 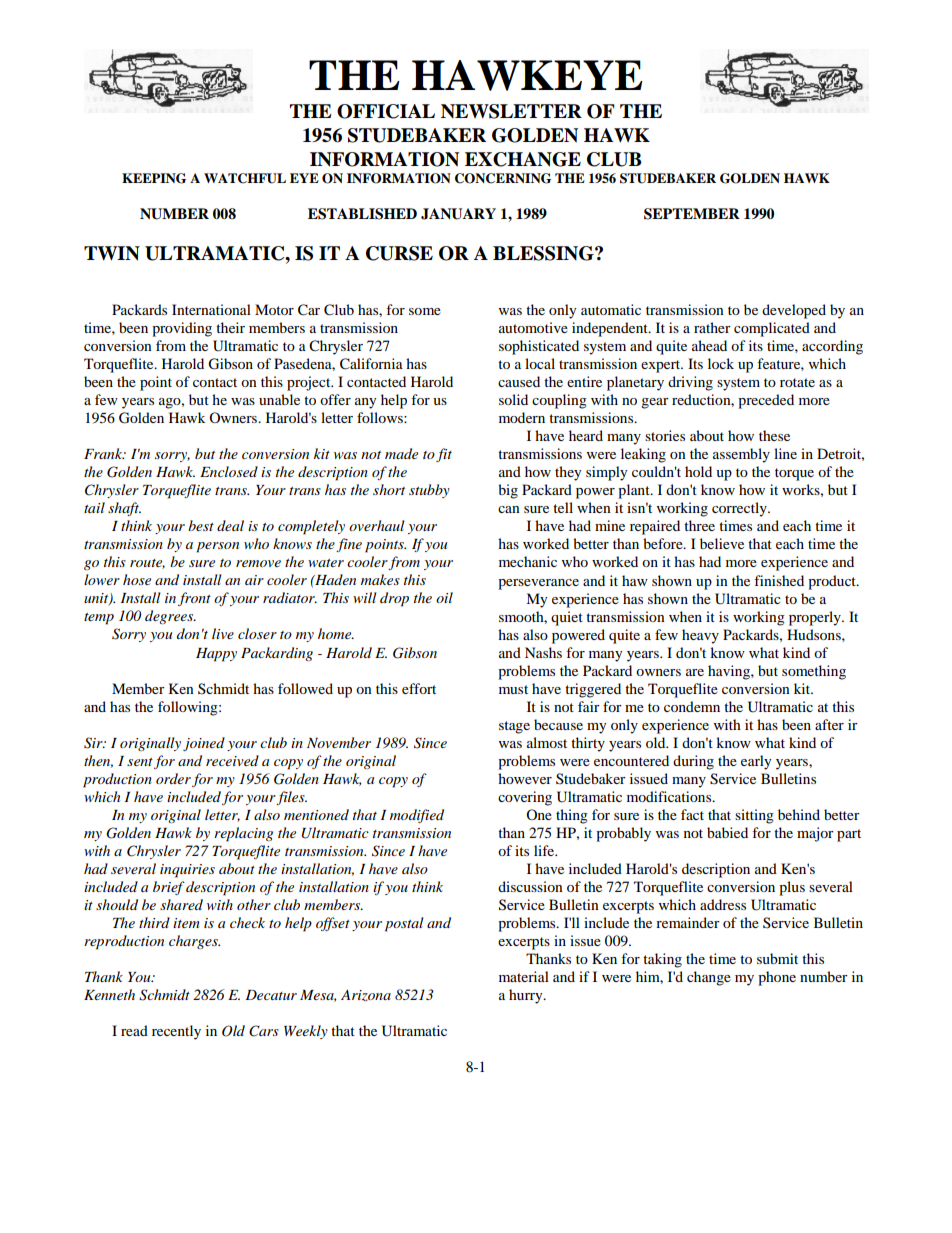 I want to click on these, so click(x=774, y=435).
